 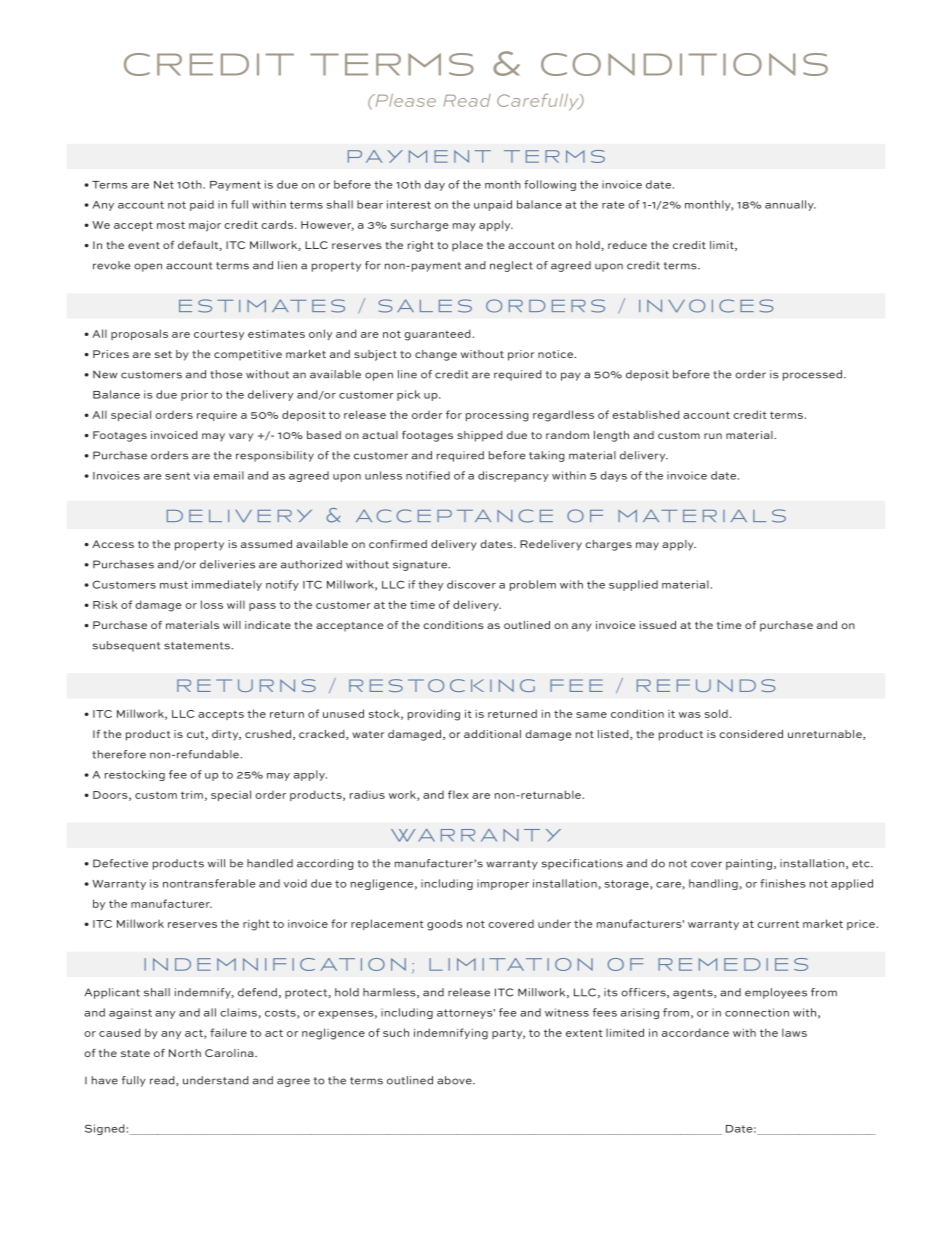 What do you see at coordinates (185, 1053) in the document?
I see `North` at bounding box center [185, 1053].
